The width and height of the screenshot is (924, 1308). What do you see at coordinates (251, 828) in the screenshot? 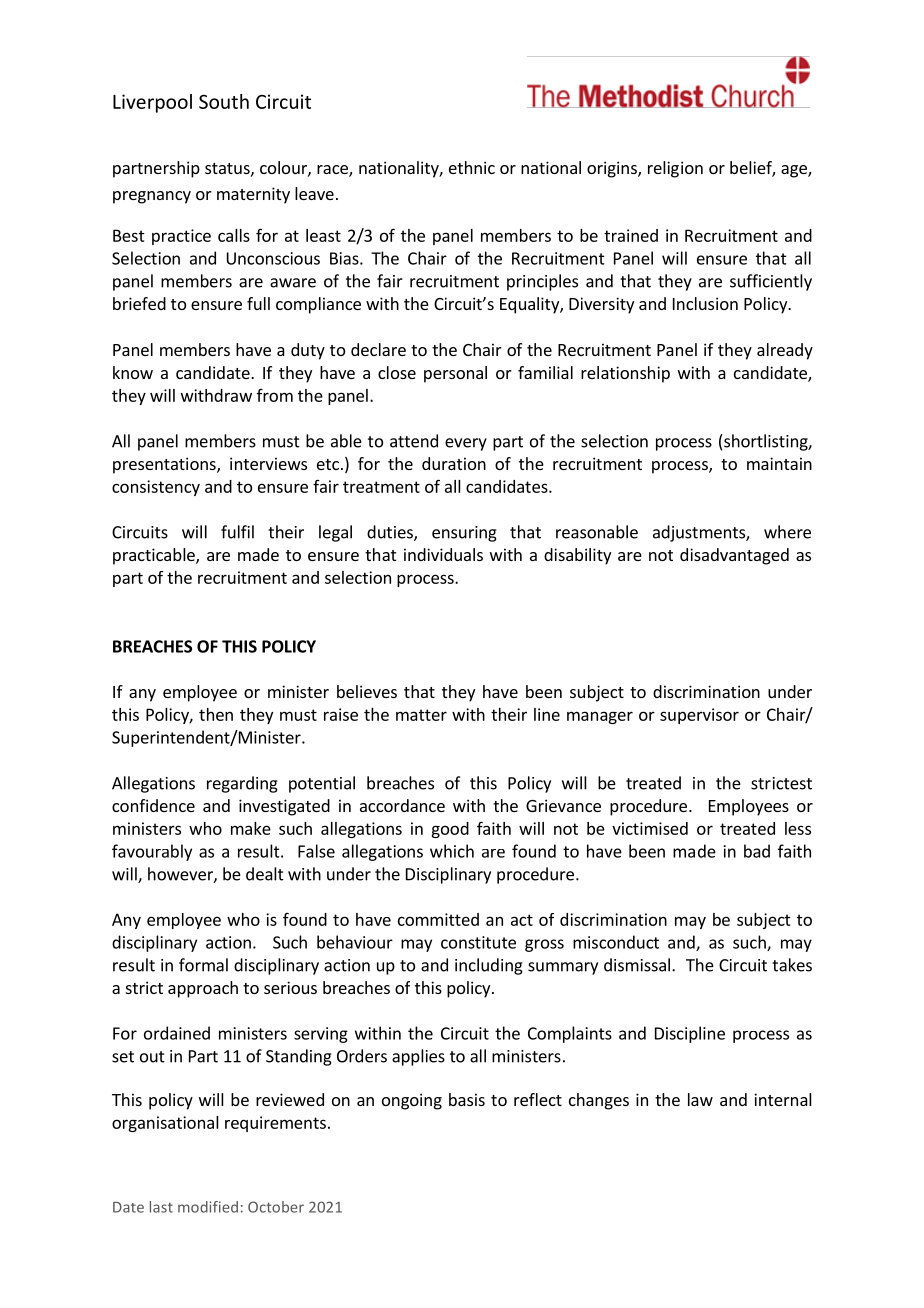
I see `make` at bounding box center [251, 828].
